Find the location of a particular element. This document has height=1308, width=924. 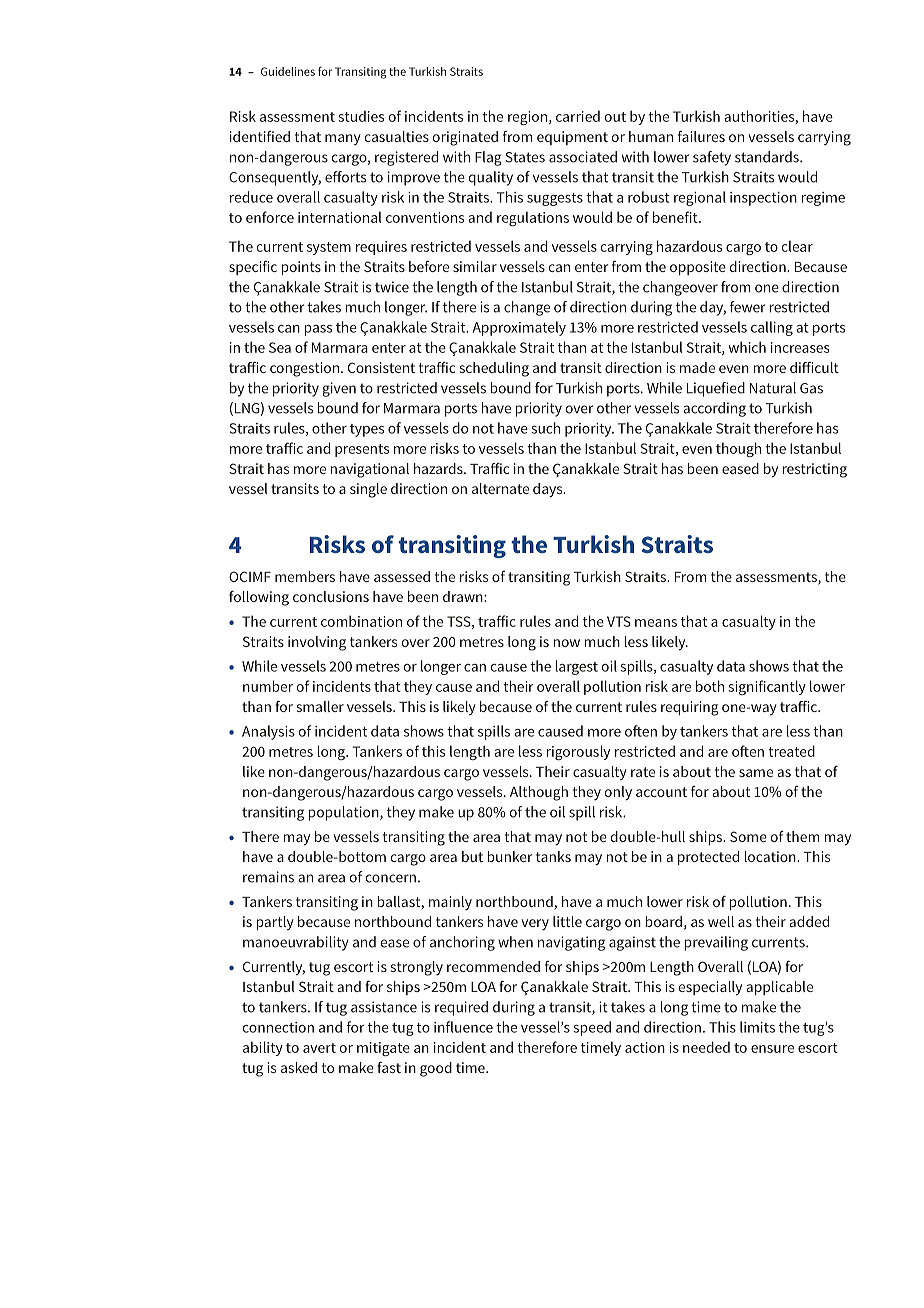

speed is located at coordinates (592, 1028).
